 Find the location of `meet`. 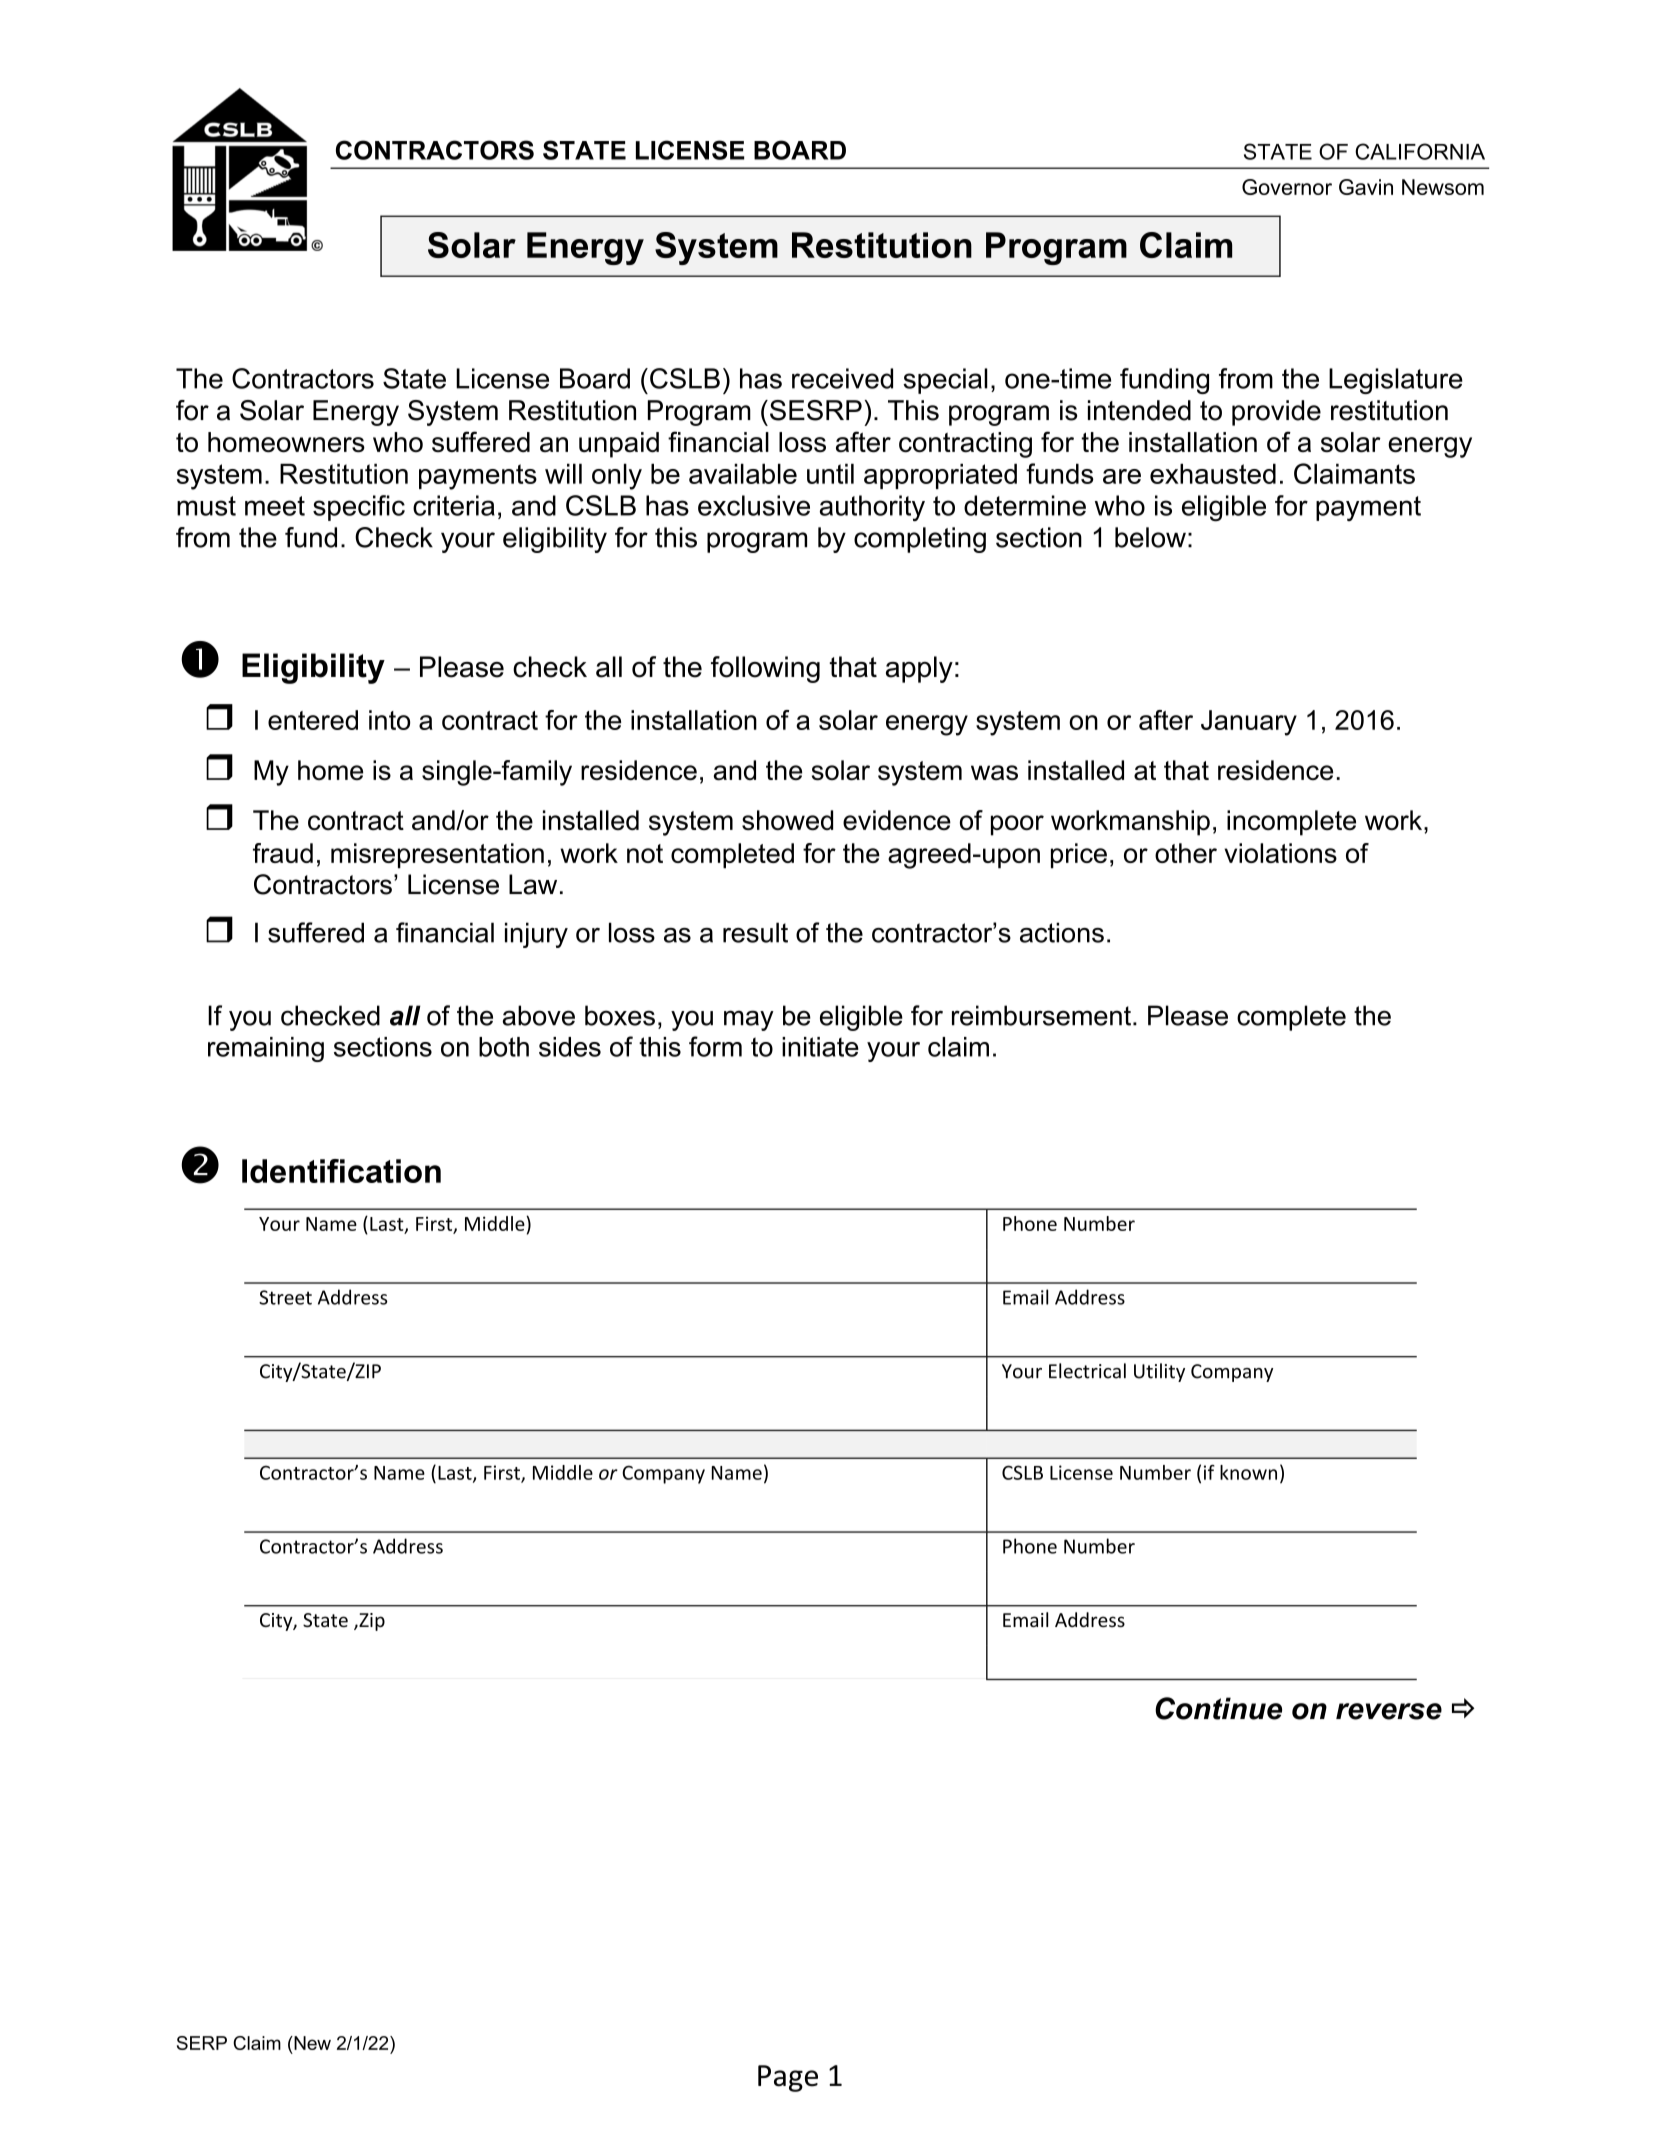

meet is located at coordinates (275, 506).
